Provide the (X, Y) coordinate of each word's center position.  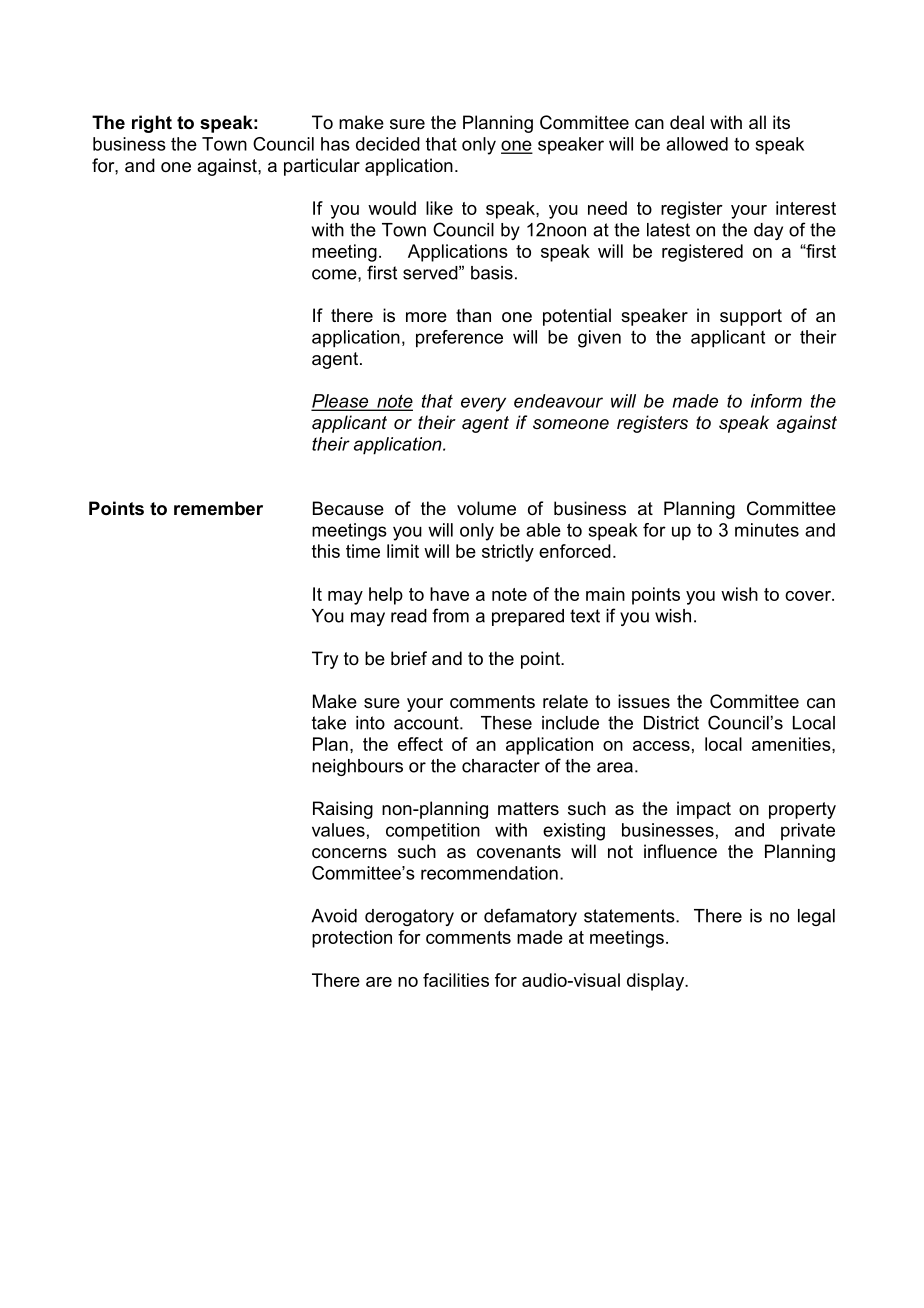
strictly (508, 553)
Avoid (334, 916)
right (152, 124)
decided (388, 144)
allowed (697, 144)
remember (218, 508)
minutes (767, 530)
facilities (456, 980)
